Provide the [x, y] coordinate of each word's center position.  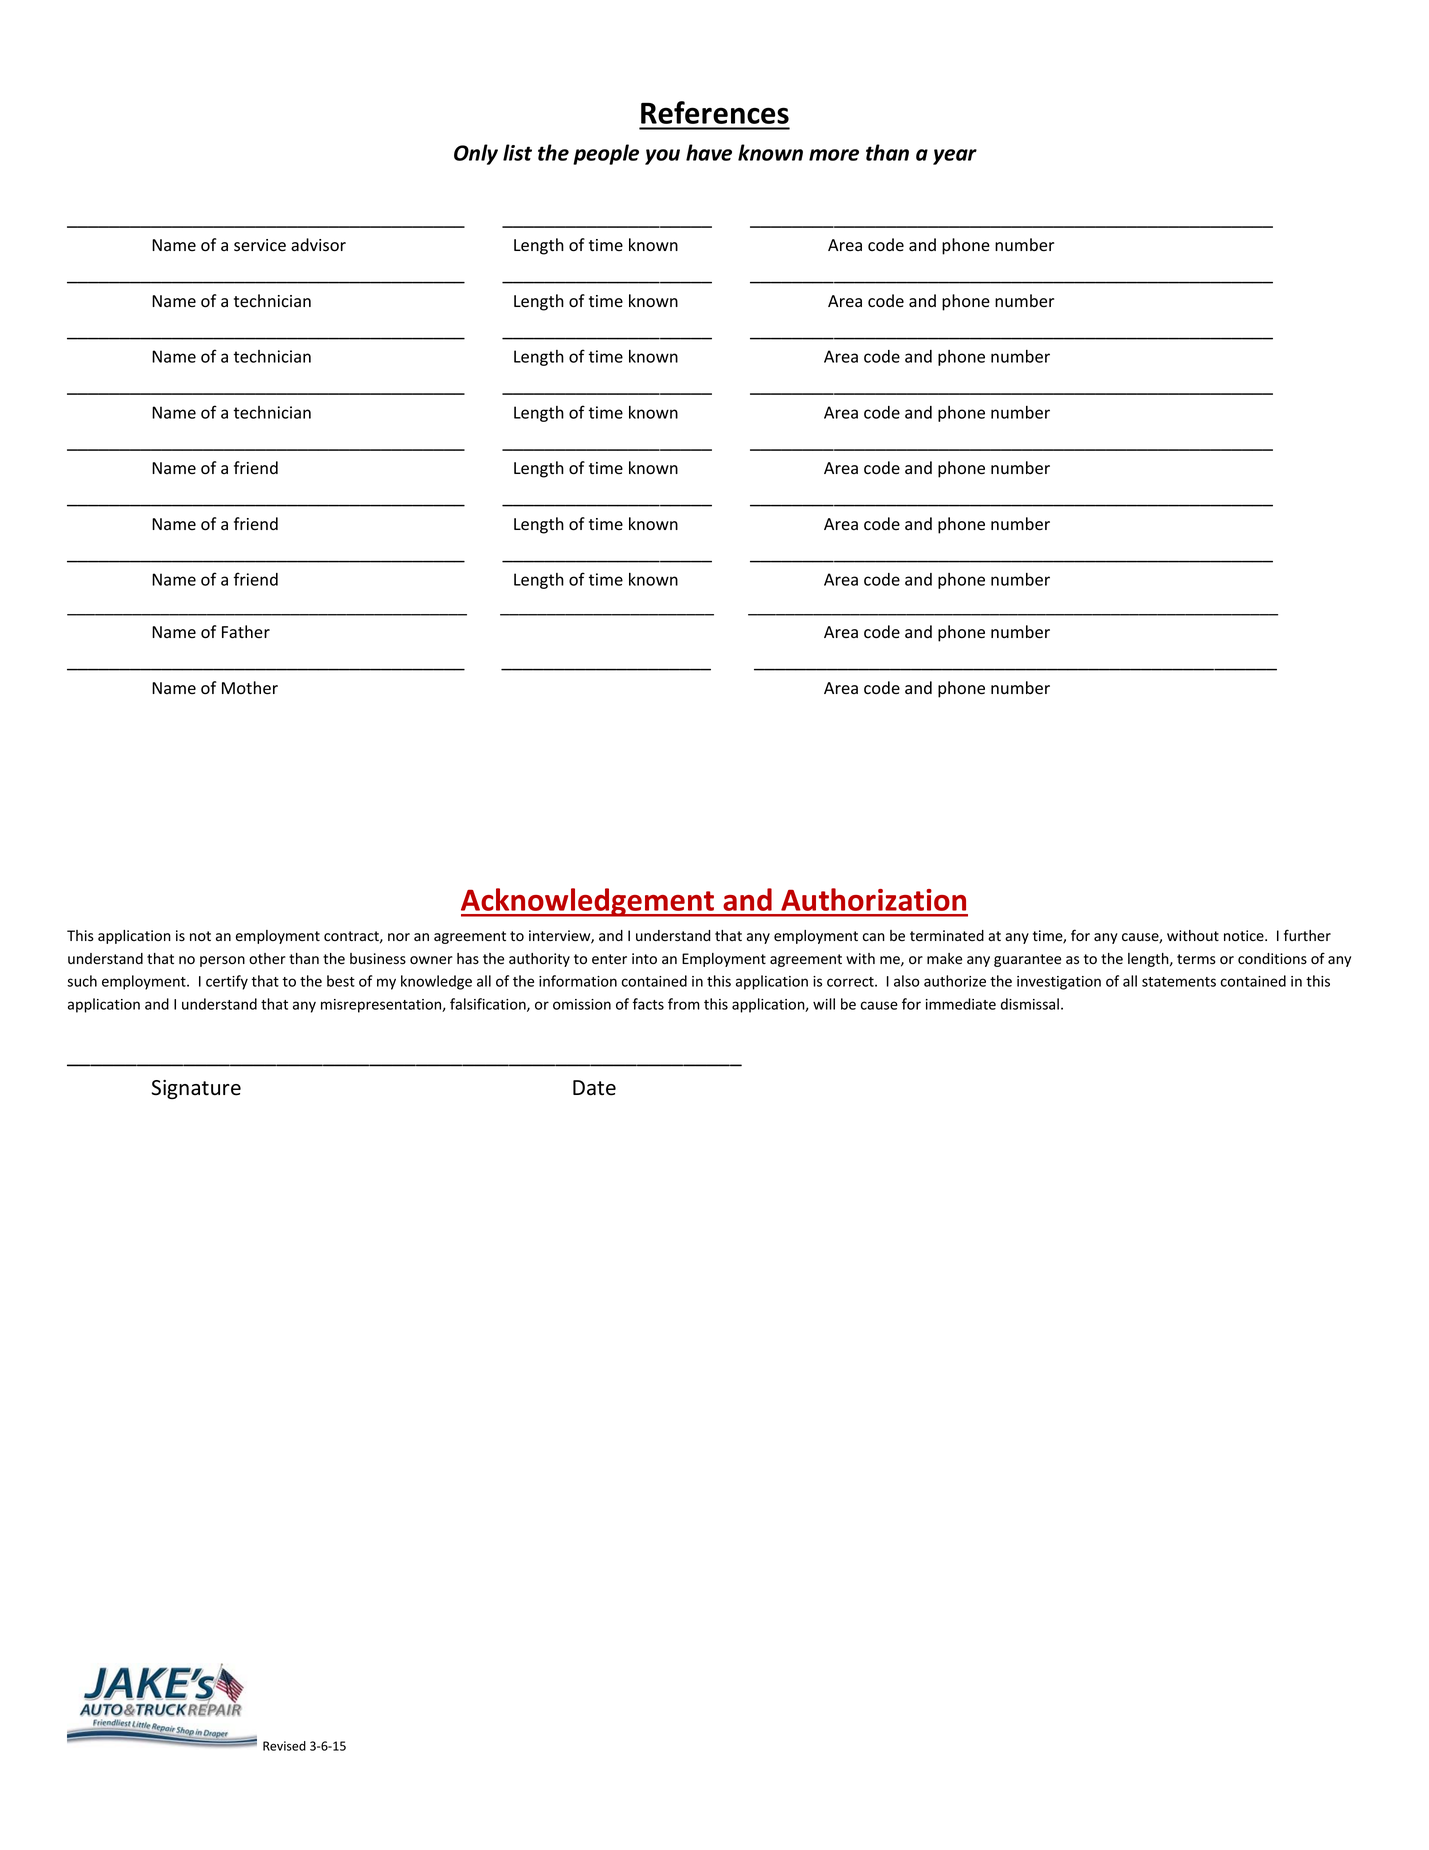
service [260, 245]
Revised [284, 1746]
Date [594, 1088]
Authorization [873, 899]
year [955, 157]
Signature [196, 1090]
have [709, 152]
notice [1245, 936]
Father [246, 632]
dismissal [1030, 1004]
